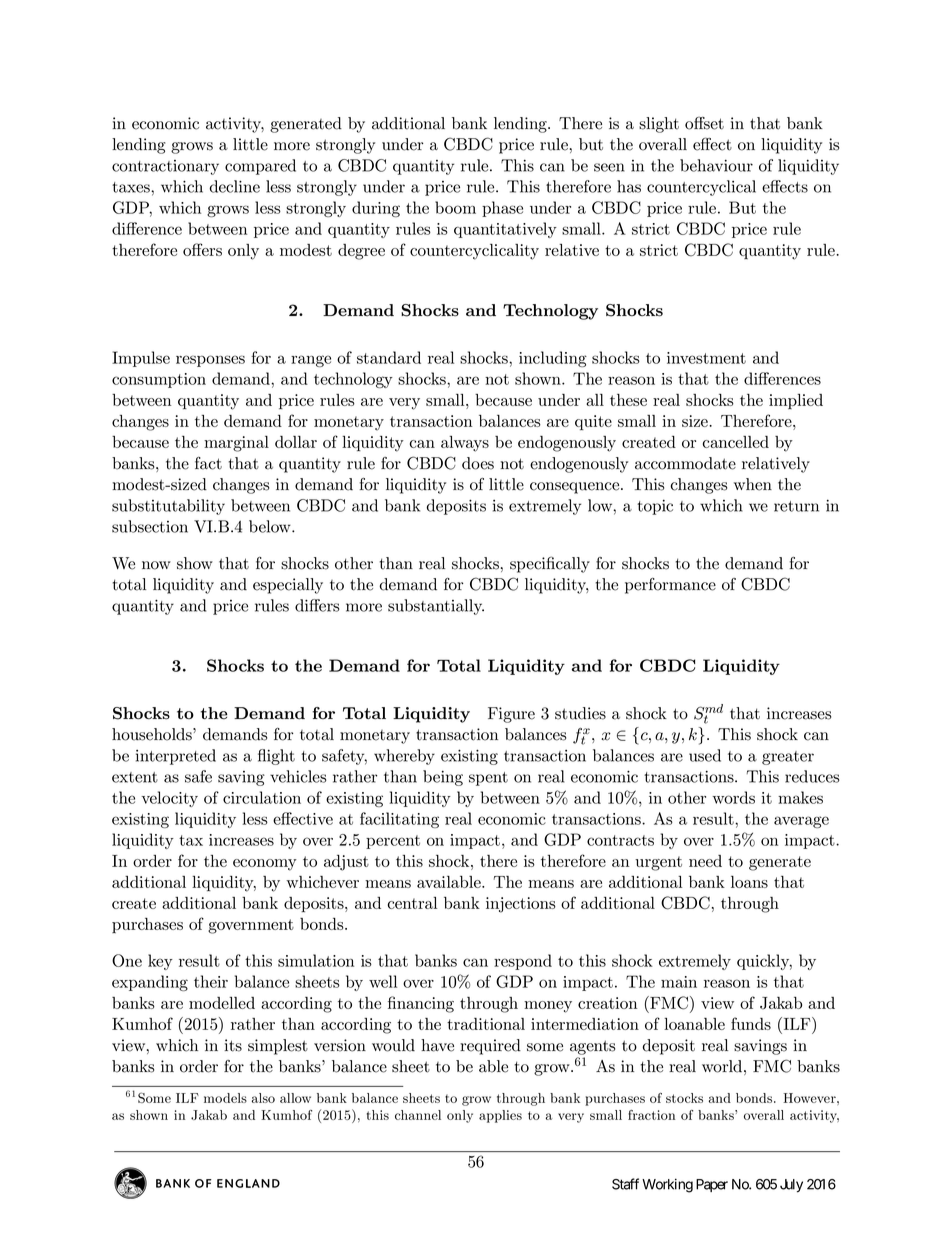  Describe the element at coordinates (500, 1116) in the screenshot. I see `applies` at that location.
